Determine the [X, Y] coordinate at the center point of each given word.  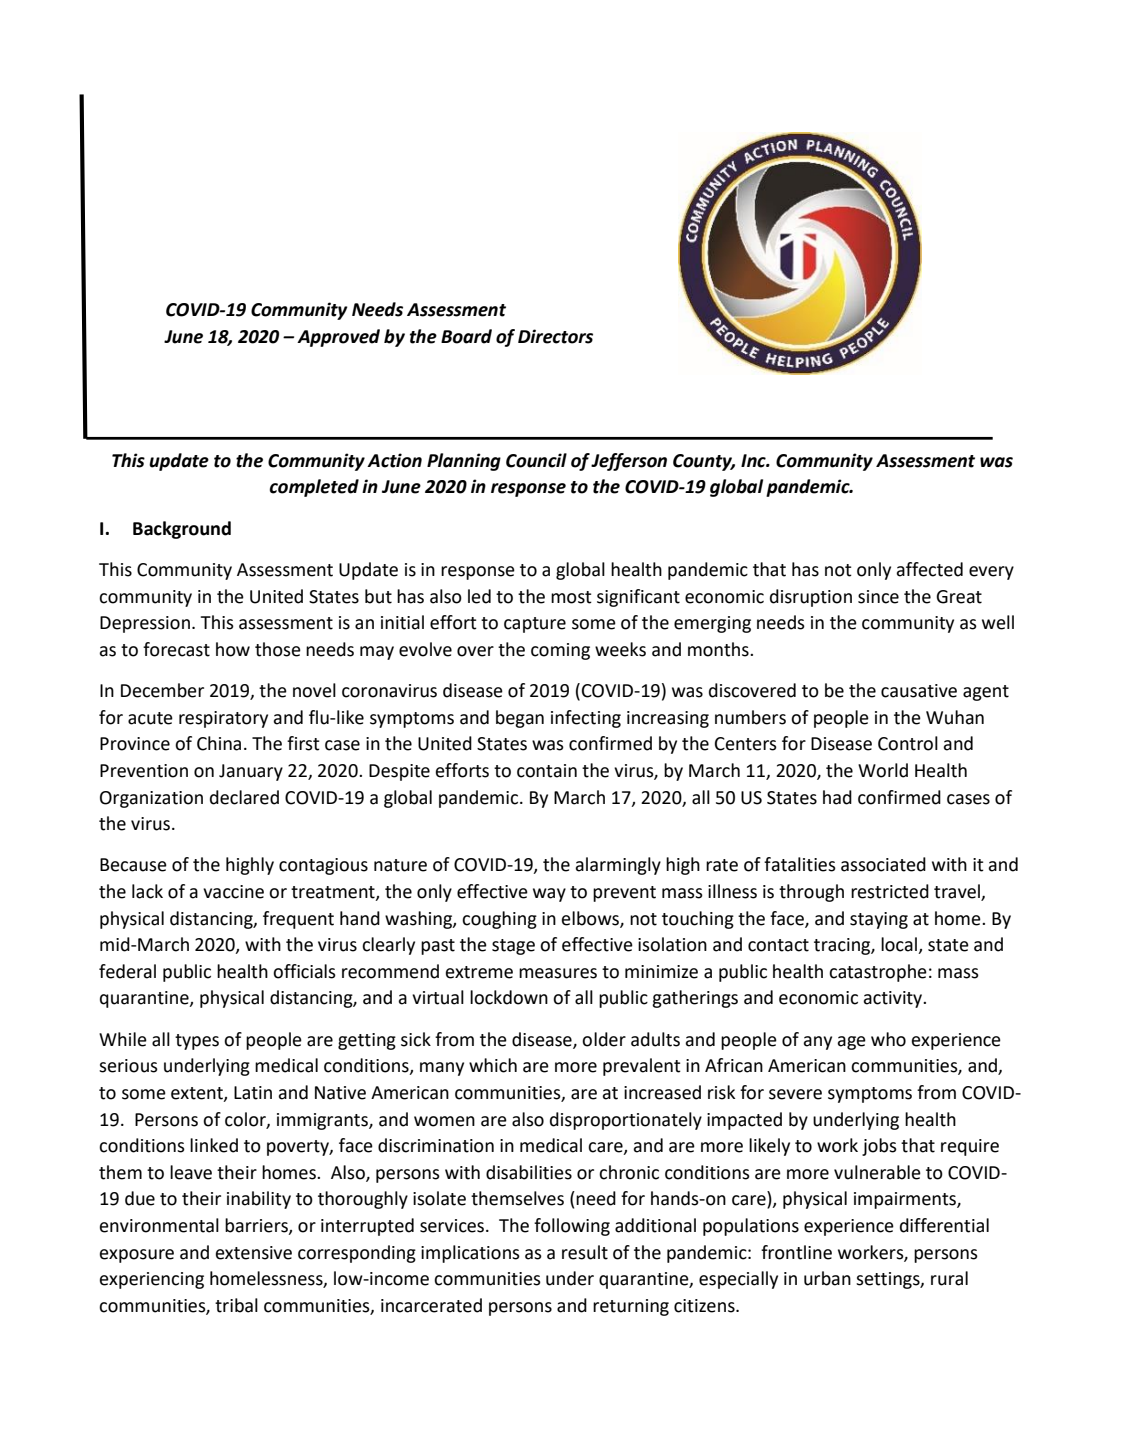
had [837, 797]
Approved [338, 338]
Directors [555, 336]
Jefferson [629, 462]
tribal [236, 1305]
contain [547, 771]
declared [244, 797]
